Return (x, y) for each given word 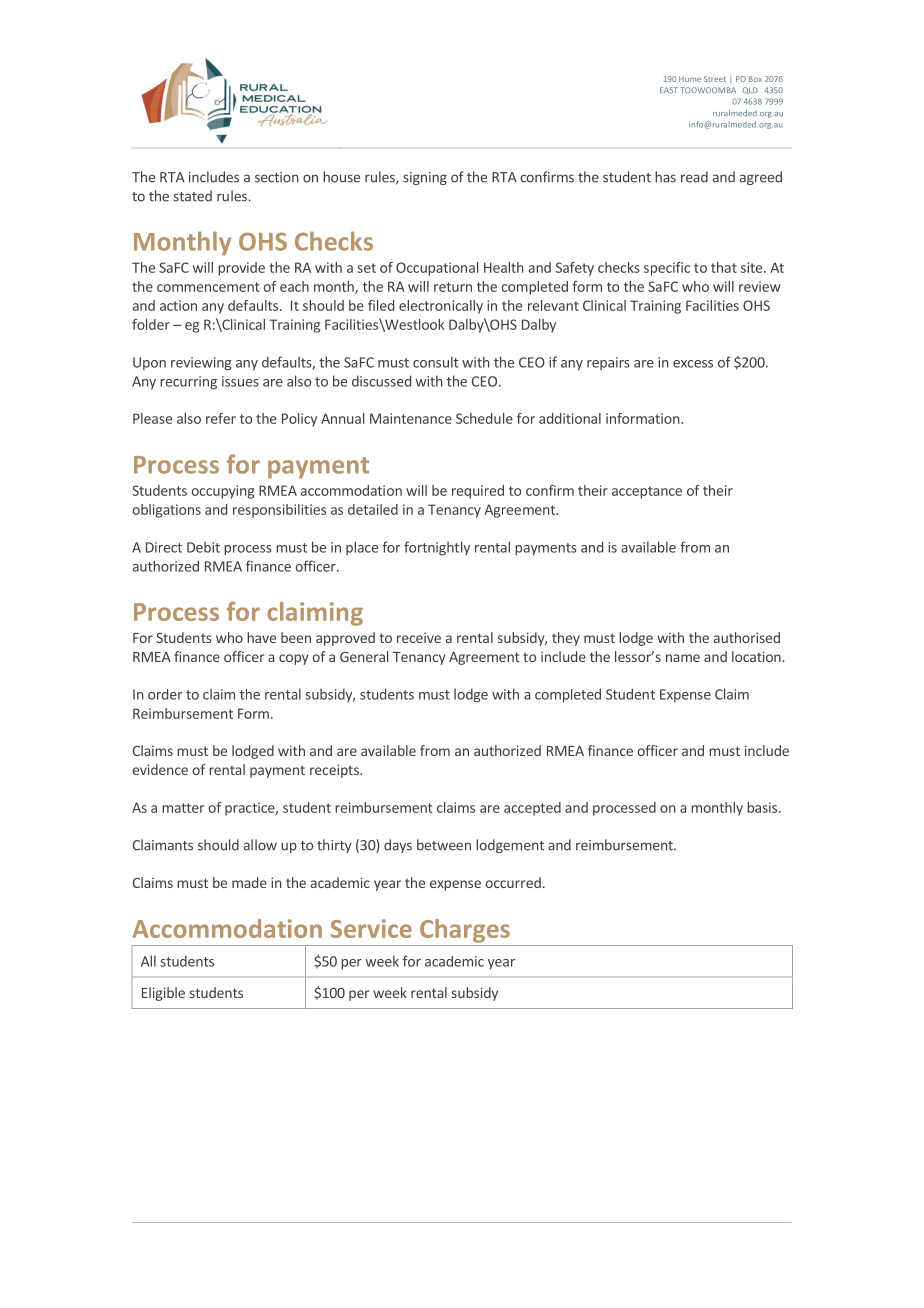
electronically (441, 307)
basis (763, 807)
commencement (208, 287)
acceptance (647, 492)
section (276, 177)
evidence (160, 769)
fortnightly (437, 548)
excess (693, 364)
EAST (669, 90)
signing (425, 178)
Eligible (163, 994)
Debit (203, 547)
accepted (532, 809)
